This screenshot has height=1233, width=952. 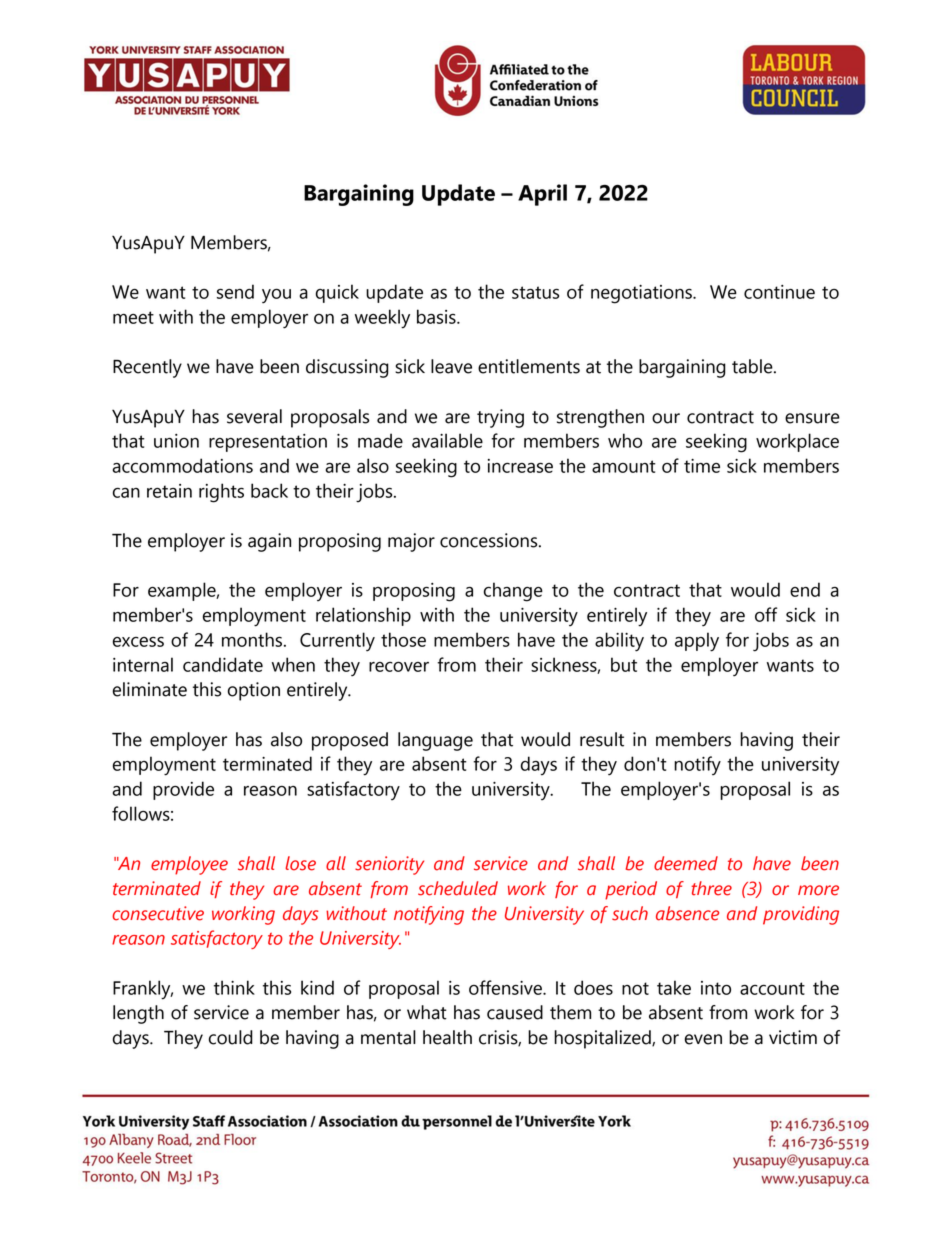 What do you see at coordinates (253, 639) in the screenshot?
I see `months` at bounding box center [253, 639].
